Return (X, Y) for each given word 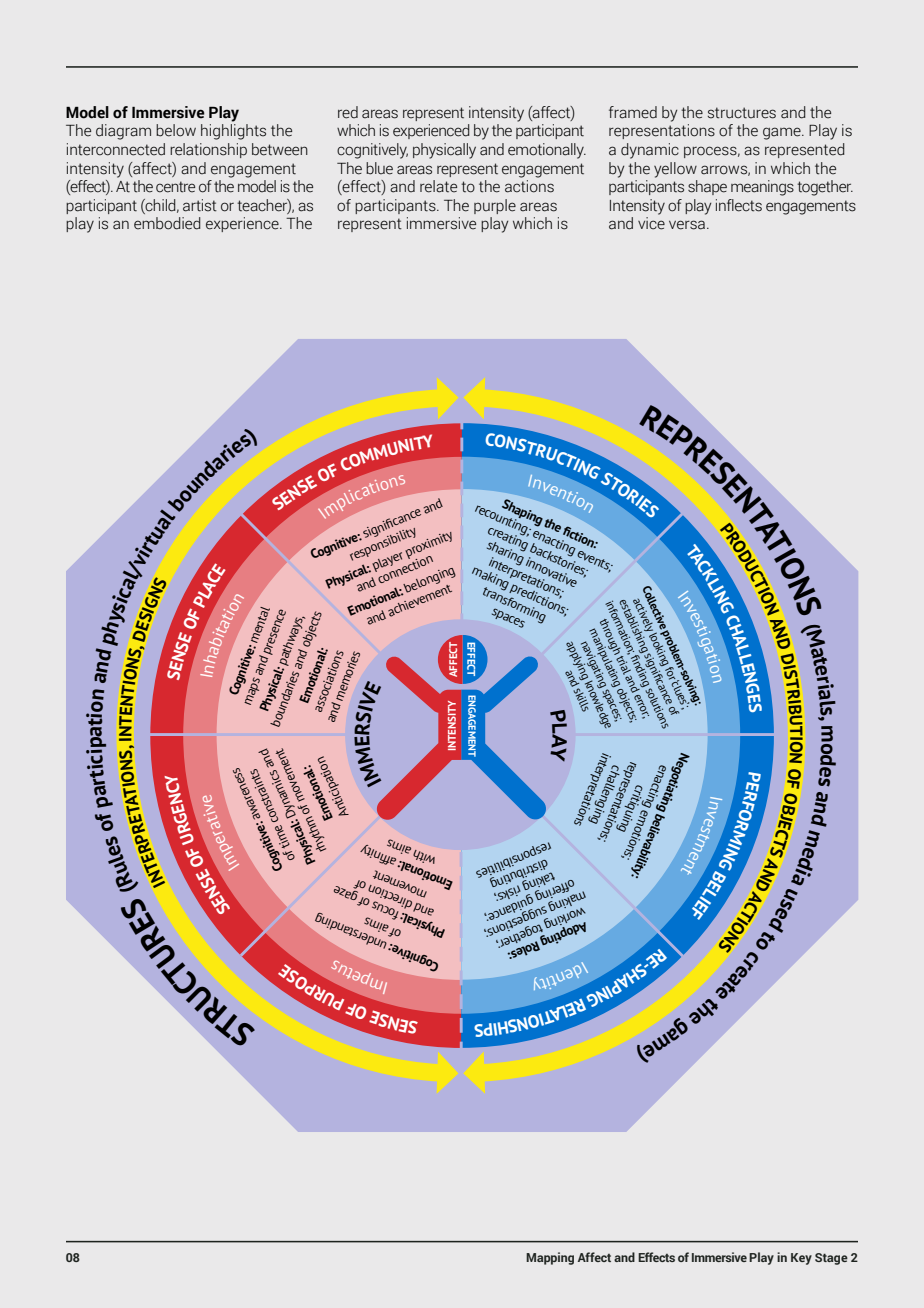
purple (495, 206)
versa (687, 225)
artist (200, 205)
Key (801, 1259)
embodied (167, 223)
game (783, 133)
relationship (208, 150)
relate (438, 186)
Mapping (550, 1258)
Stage (831, 1259)
